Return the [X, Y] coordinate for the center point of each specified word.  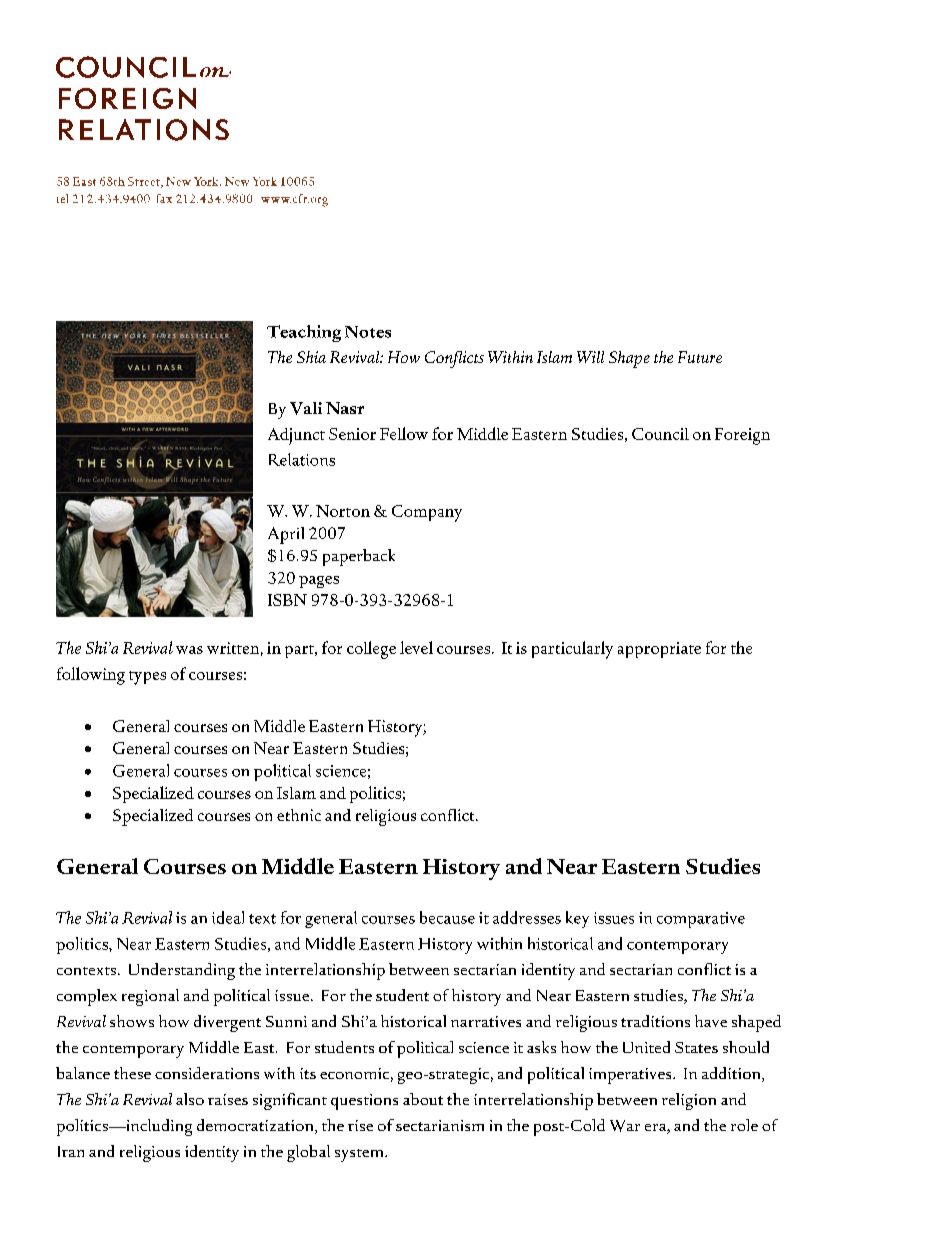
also [190, 1099]
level [416, 647]
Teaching [304, 333]
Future [700, 357]
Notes [368, 332]
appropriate [659, 650]
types [147, 678]
